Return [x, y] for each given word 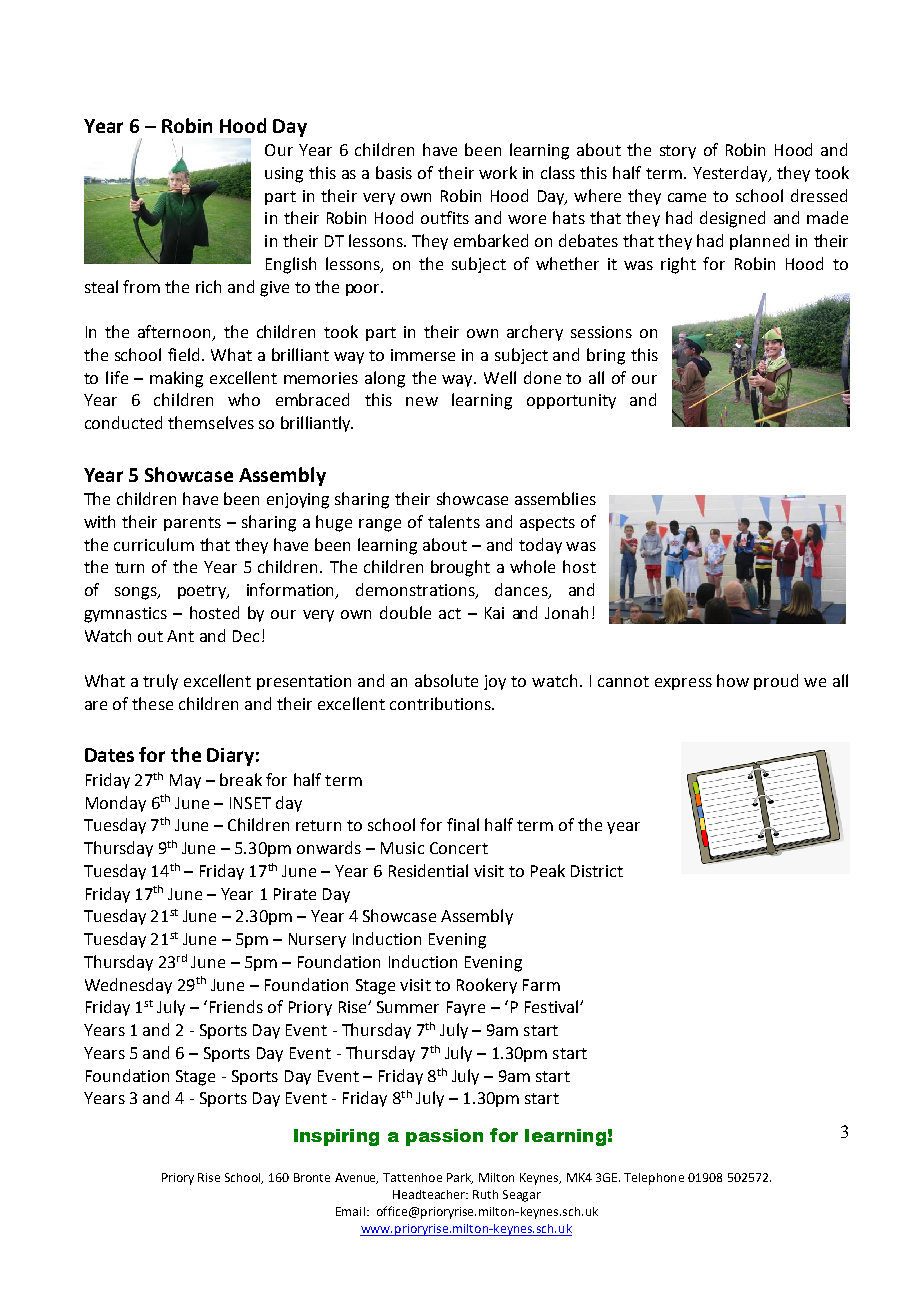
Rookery [487, 986]
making [176, 379]
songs [137, 593]
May [185, 781]
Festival [553, 1006]
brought [460, 568]
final [463, 824]
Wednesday [128, 986]
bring [606, 356]
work [498, 172]
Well [500, 377]
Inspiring [336, 1137]
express [683, 684]
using [284, 175]
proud [776, 682]
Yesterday [731, 174]
